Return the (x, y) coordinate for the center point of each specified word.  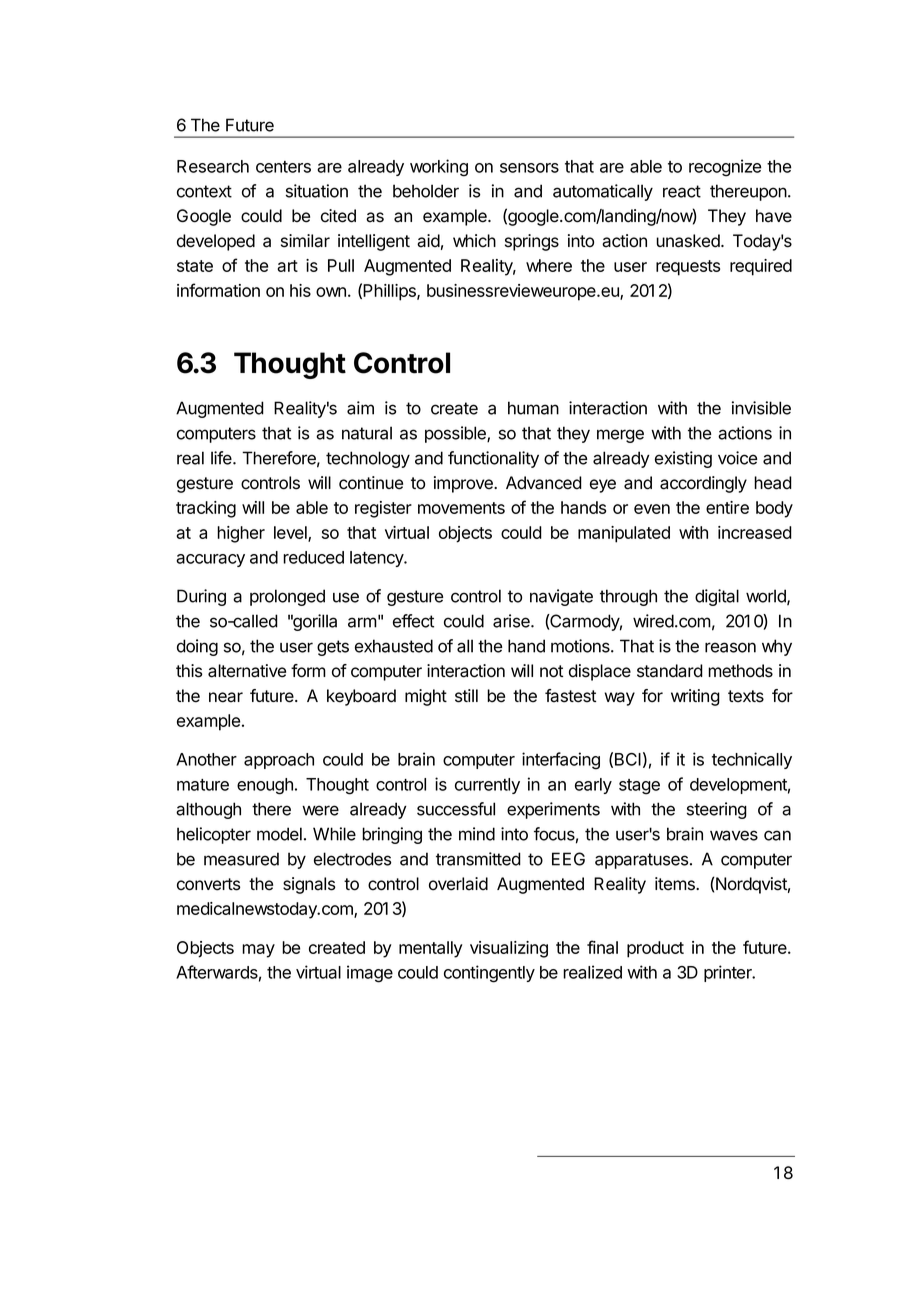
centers (283, 167)
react (682, 191)
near (226, 697)
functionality (493, 459)
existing (683, 459)
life (222, 458)
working (439, 168)
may (258, 951)
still (466, 696)
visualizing (509, 949)
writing (695, 697)
